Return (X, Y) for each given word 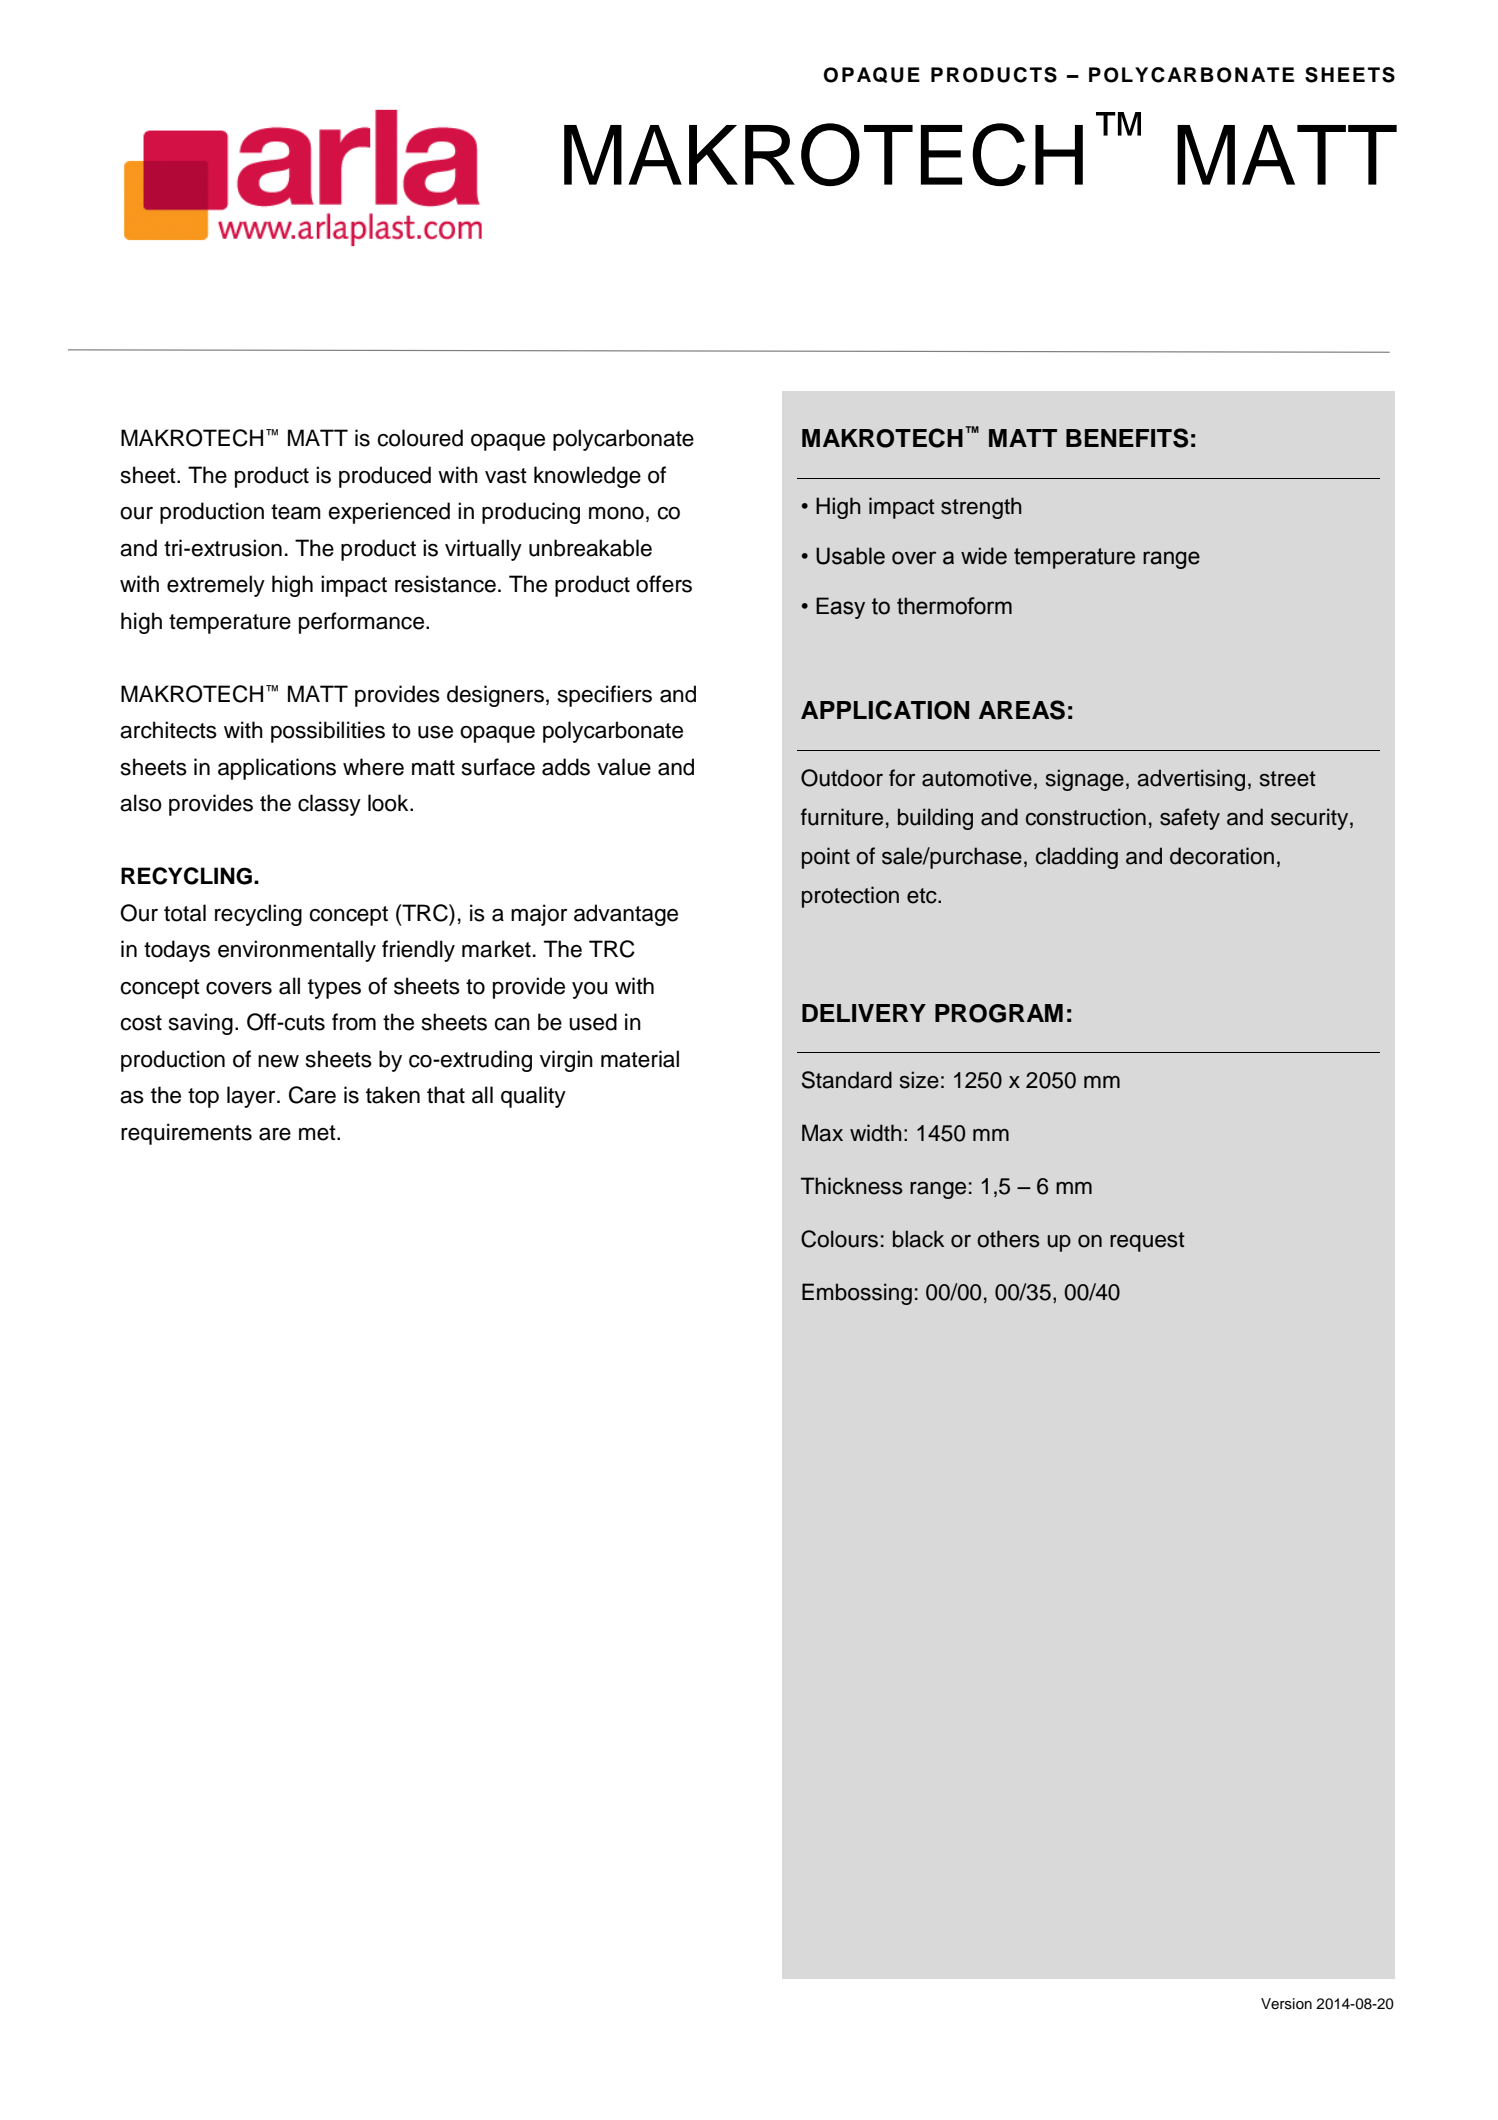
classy (329, 805)
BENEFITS (1127, 438)
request (1147, 1242)
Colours (839, 1239)
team (296, 512)
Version (1286, 2004)
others (1008, 1239)
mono (616, 513)
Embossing (857, 1294)
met (318, 1133)
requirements (186, 1134)
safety (1190, 819)
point (826, 858)
